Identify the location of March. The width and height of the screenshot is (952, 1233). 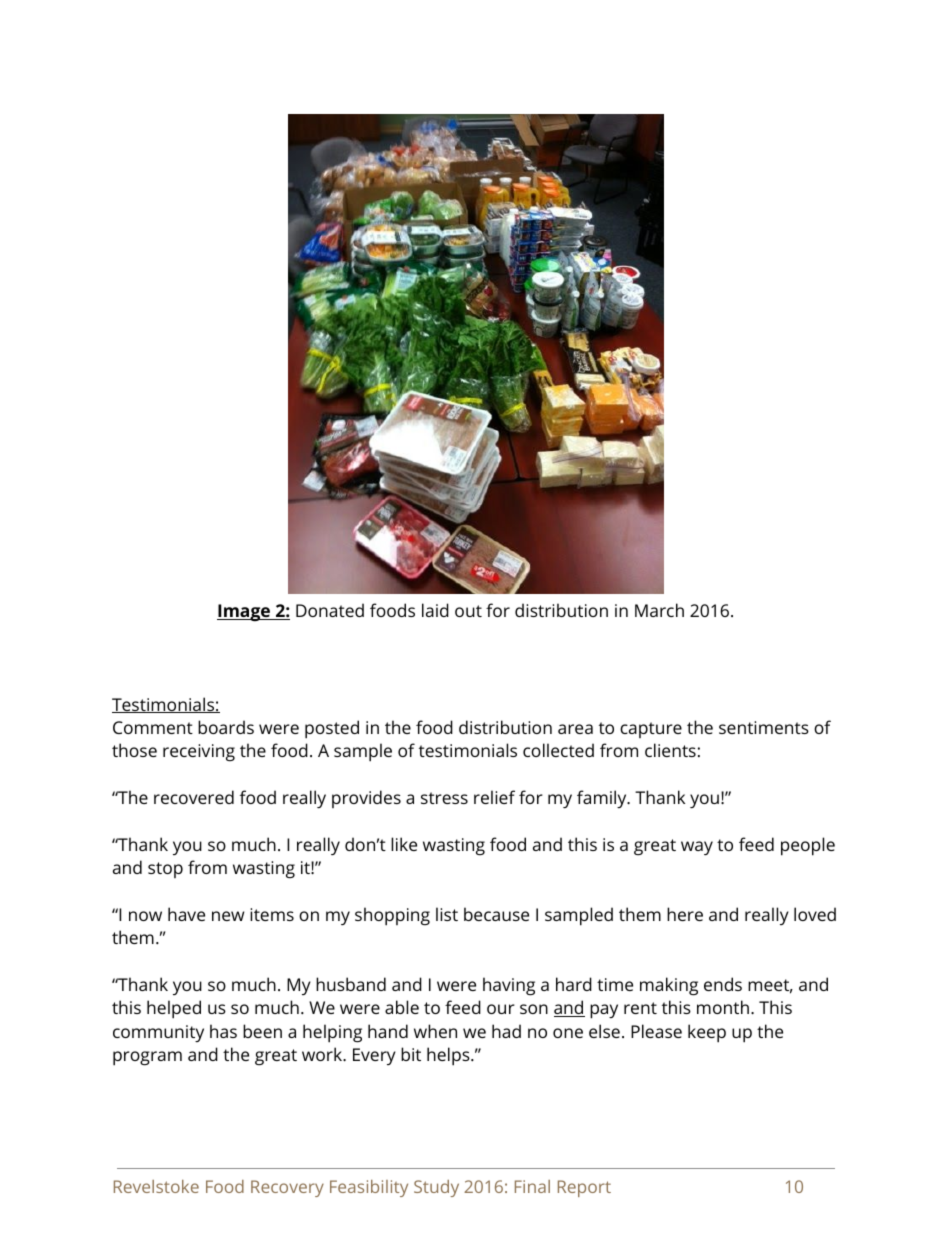
(659, 610).
